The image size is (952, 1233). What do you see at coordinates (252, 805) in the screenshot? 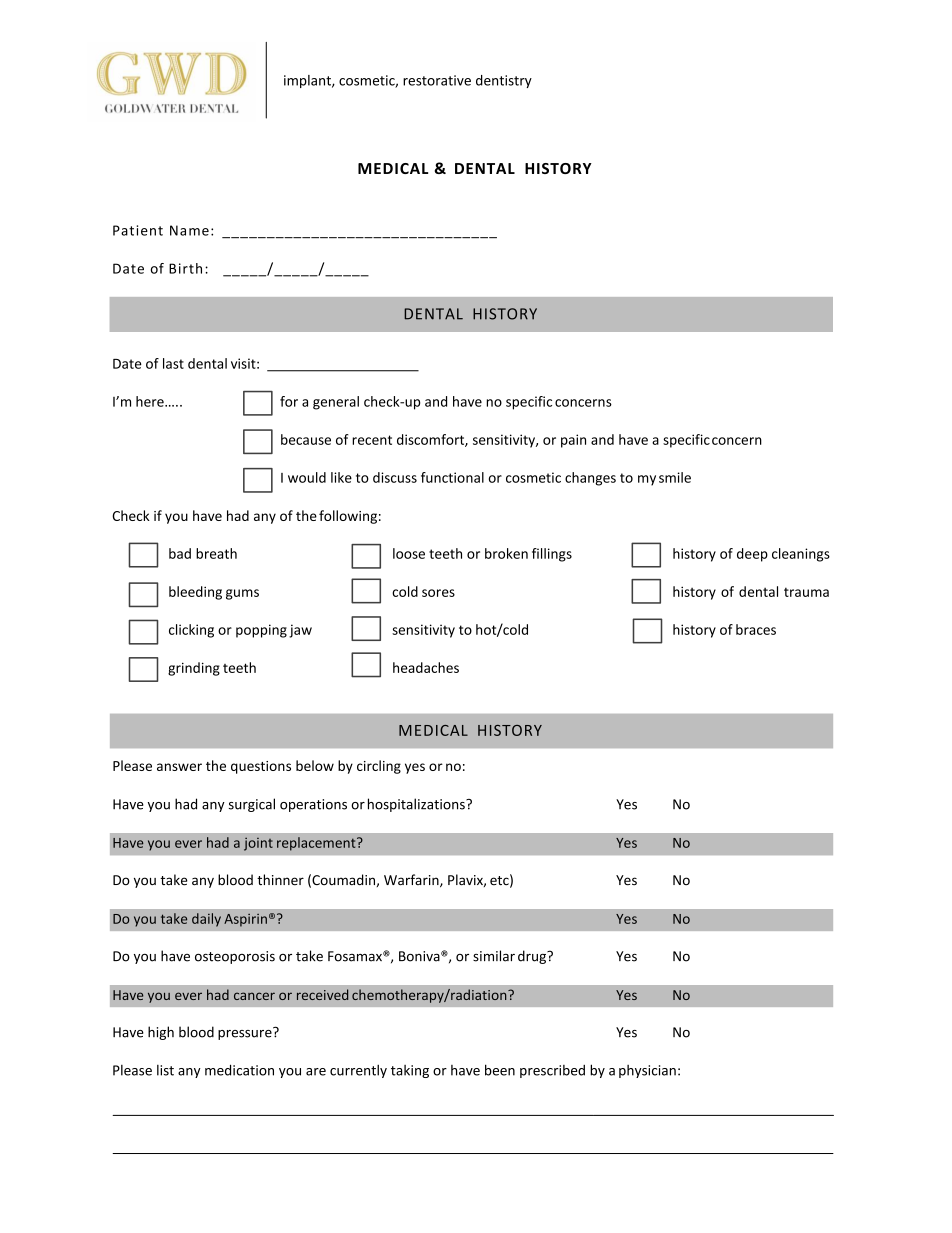
I see `surgical` at bounding box center [252, 805].
